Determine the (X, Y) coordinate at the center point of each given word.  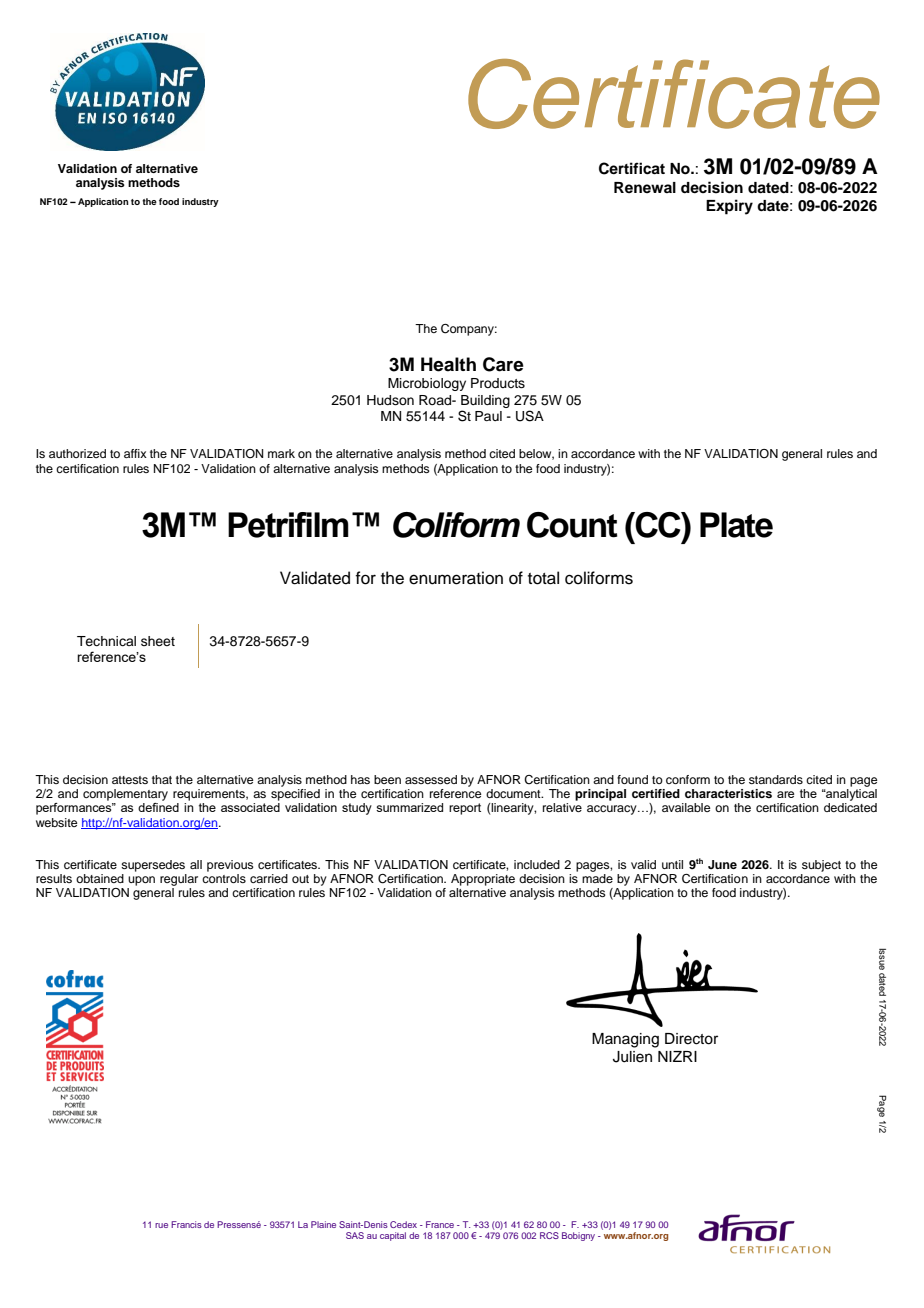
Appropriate (483, 880)
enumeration (456, 578)
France (440, 1224)
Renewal (645, 187)
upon (141, 881)
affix (135, 453)
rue (161, 1225)
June (722, 864)
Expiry (729, 207)
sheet (158, 641)
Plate (736, 525)
